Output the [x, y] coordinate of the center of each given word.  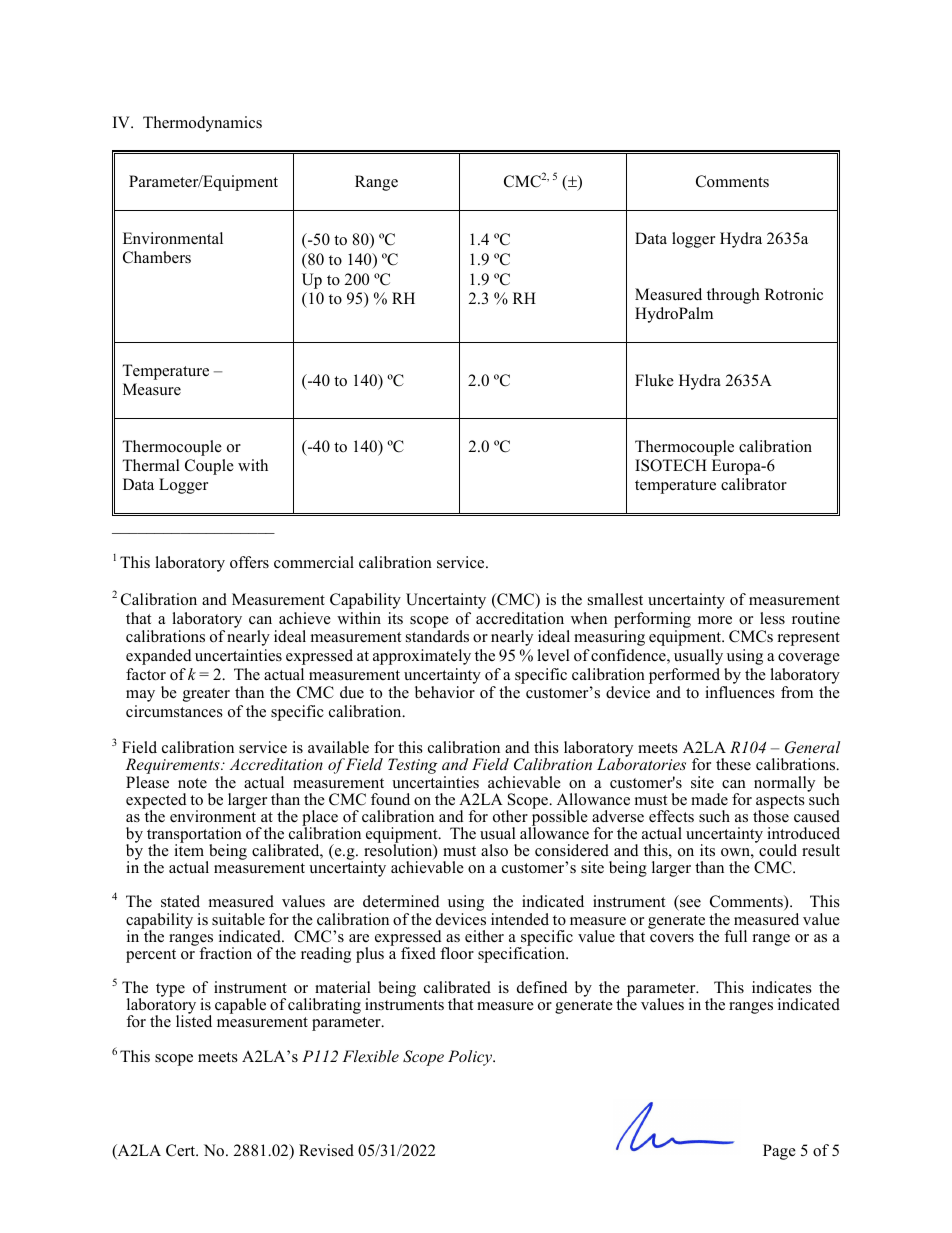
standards [437, 636]
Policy [471, 1058]
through [733, 296]
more [715, 620]
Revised [326, 1150]
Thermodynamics [202, 124]
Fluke [654, 380]
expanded [159, 657]
